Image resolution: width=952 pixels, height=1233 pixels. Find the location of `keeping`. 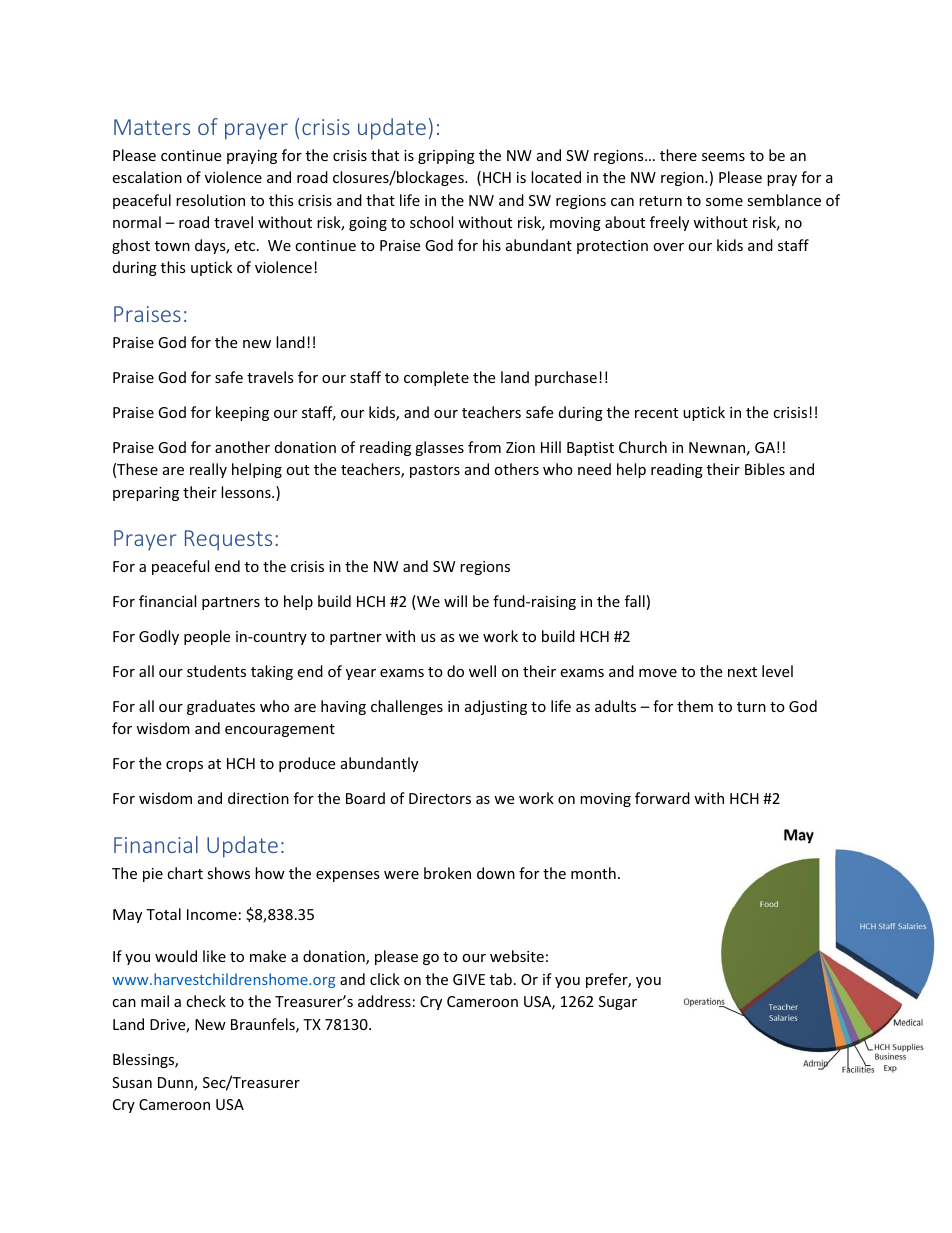

keeping is located at coordinates (242, 413).
